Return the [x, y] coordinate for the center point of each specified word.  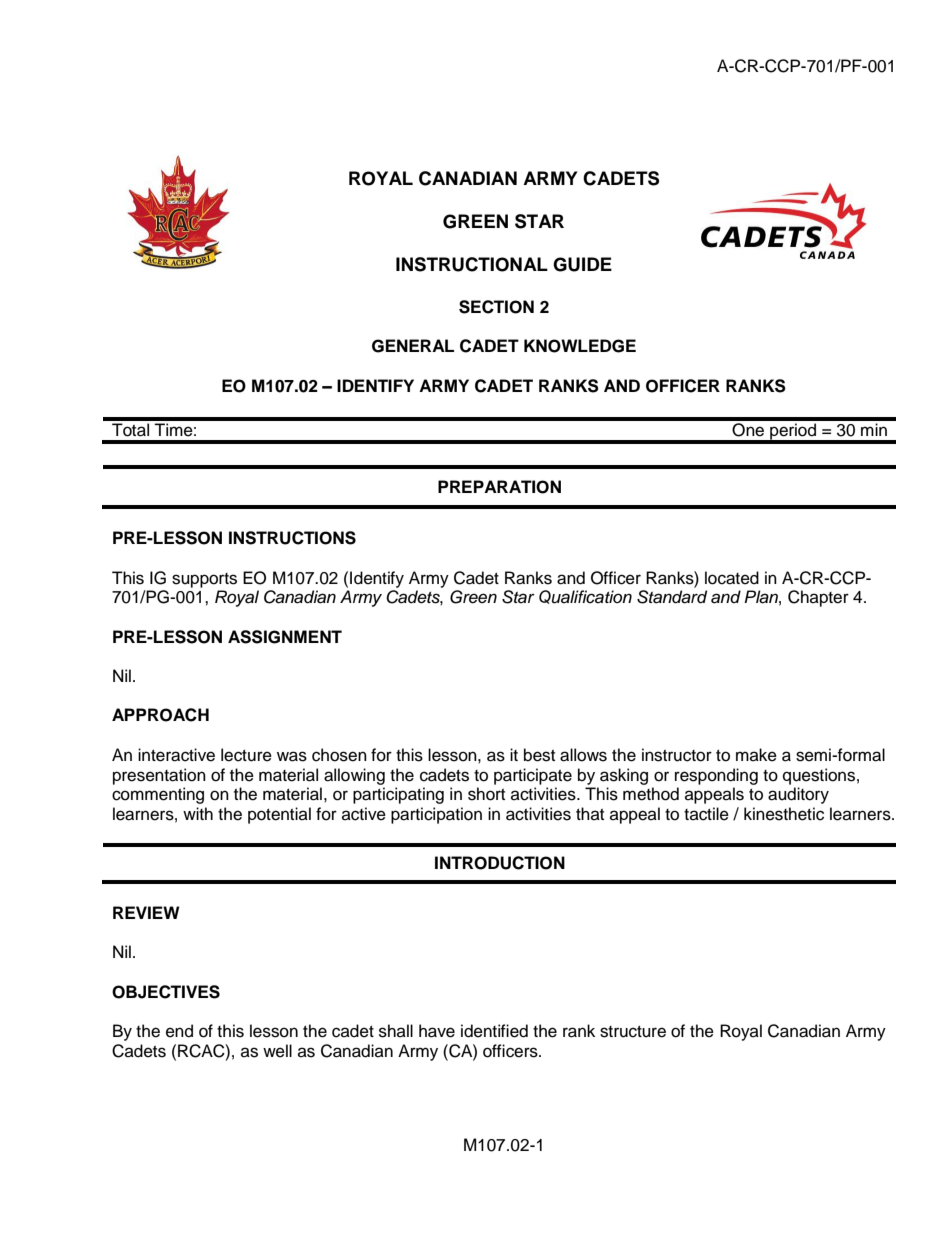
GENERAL [413, 346]
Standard [672, 597]
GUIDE [582, 264]
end [179, 1031]
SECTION [496, 307]
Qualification [585, 597]
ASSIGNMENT [285, 637]
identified [494, 1031]
